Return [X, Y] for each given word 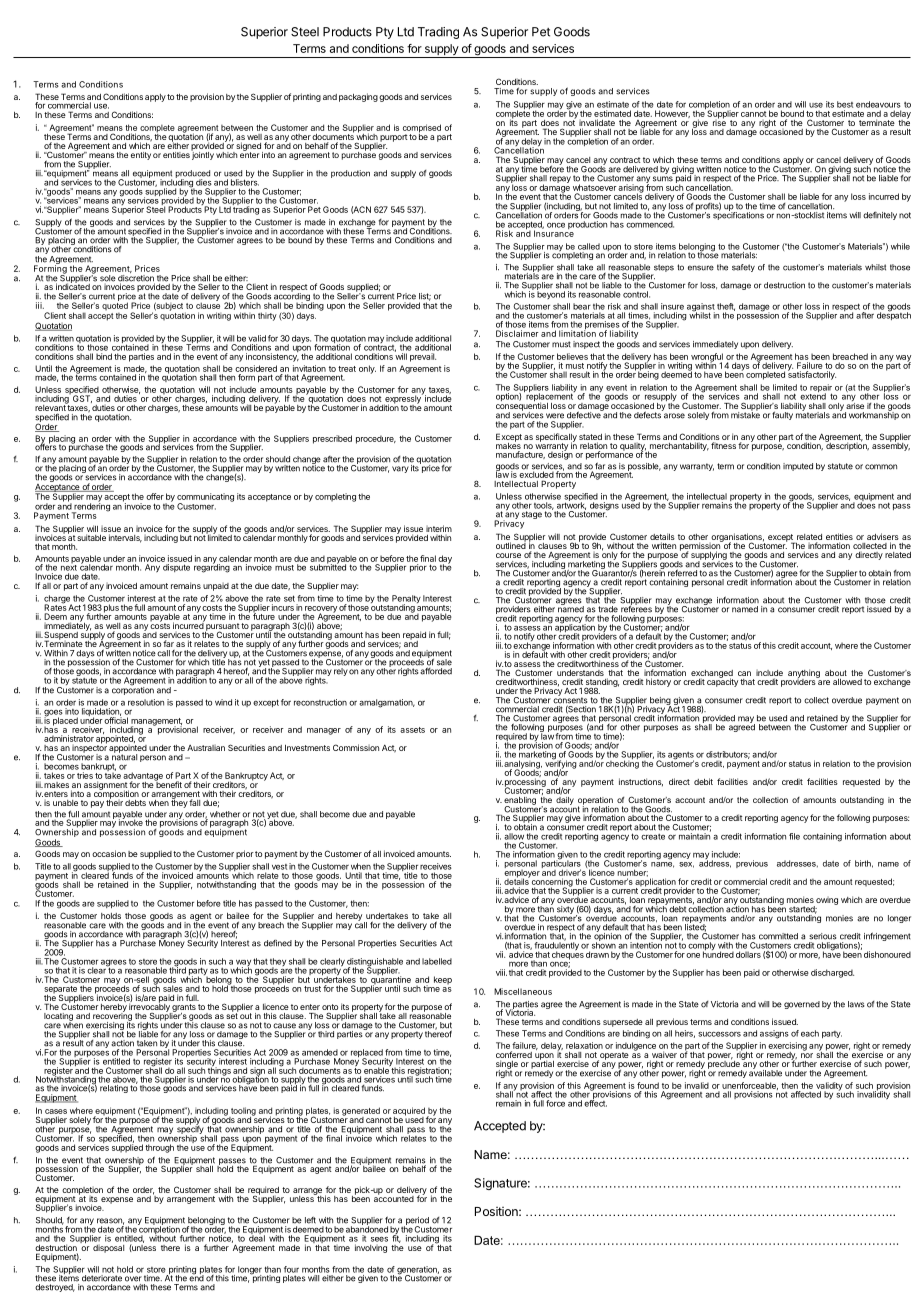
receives [436, 866]
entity [141, 156]
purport [394, 138]
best [845, 104]
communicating [205, 498]
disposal [108, 1249]
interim [439, 528]
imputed [798, 467]
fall [194, 802]
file [794, 836]
